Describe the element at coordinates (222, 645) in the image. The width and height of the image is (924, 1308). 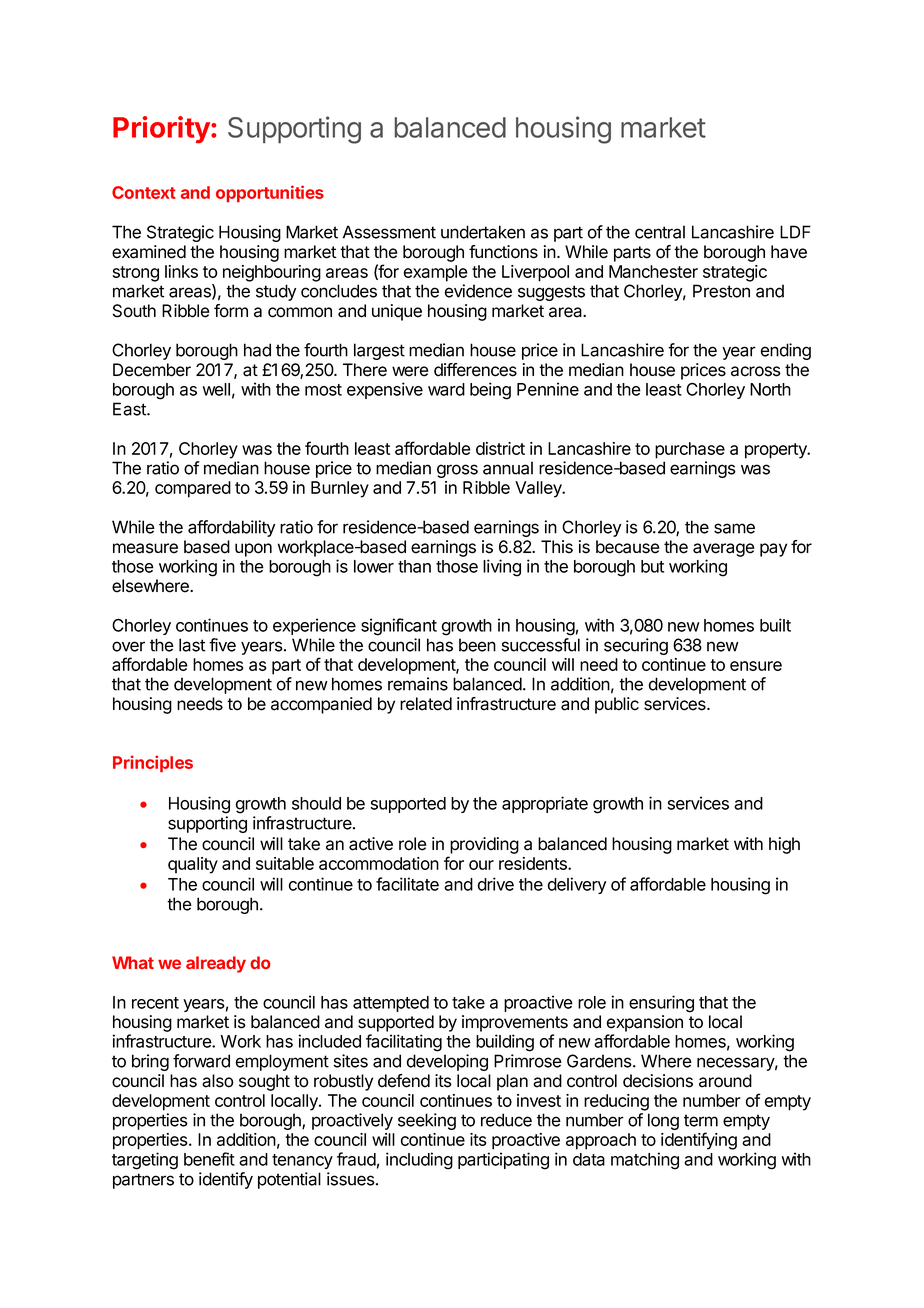
I see `five` at that location.
